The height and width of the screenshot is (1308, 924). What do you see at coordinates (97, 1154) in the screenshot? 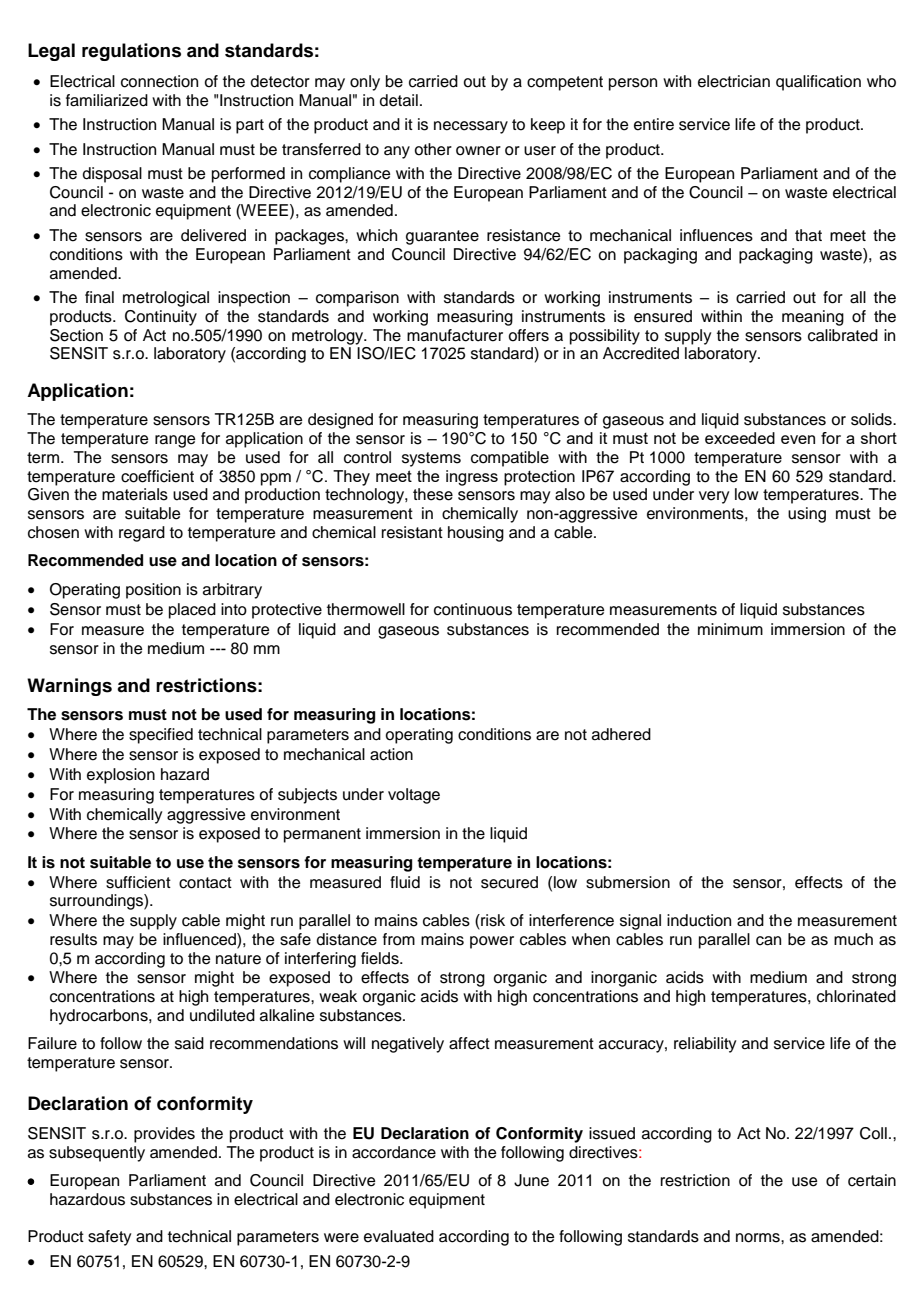
I see `subsequently` at bounding box center [97, 1154].
